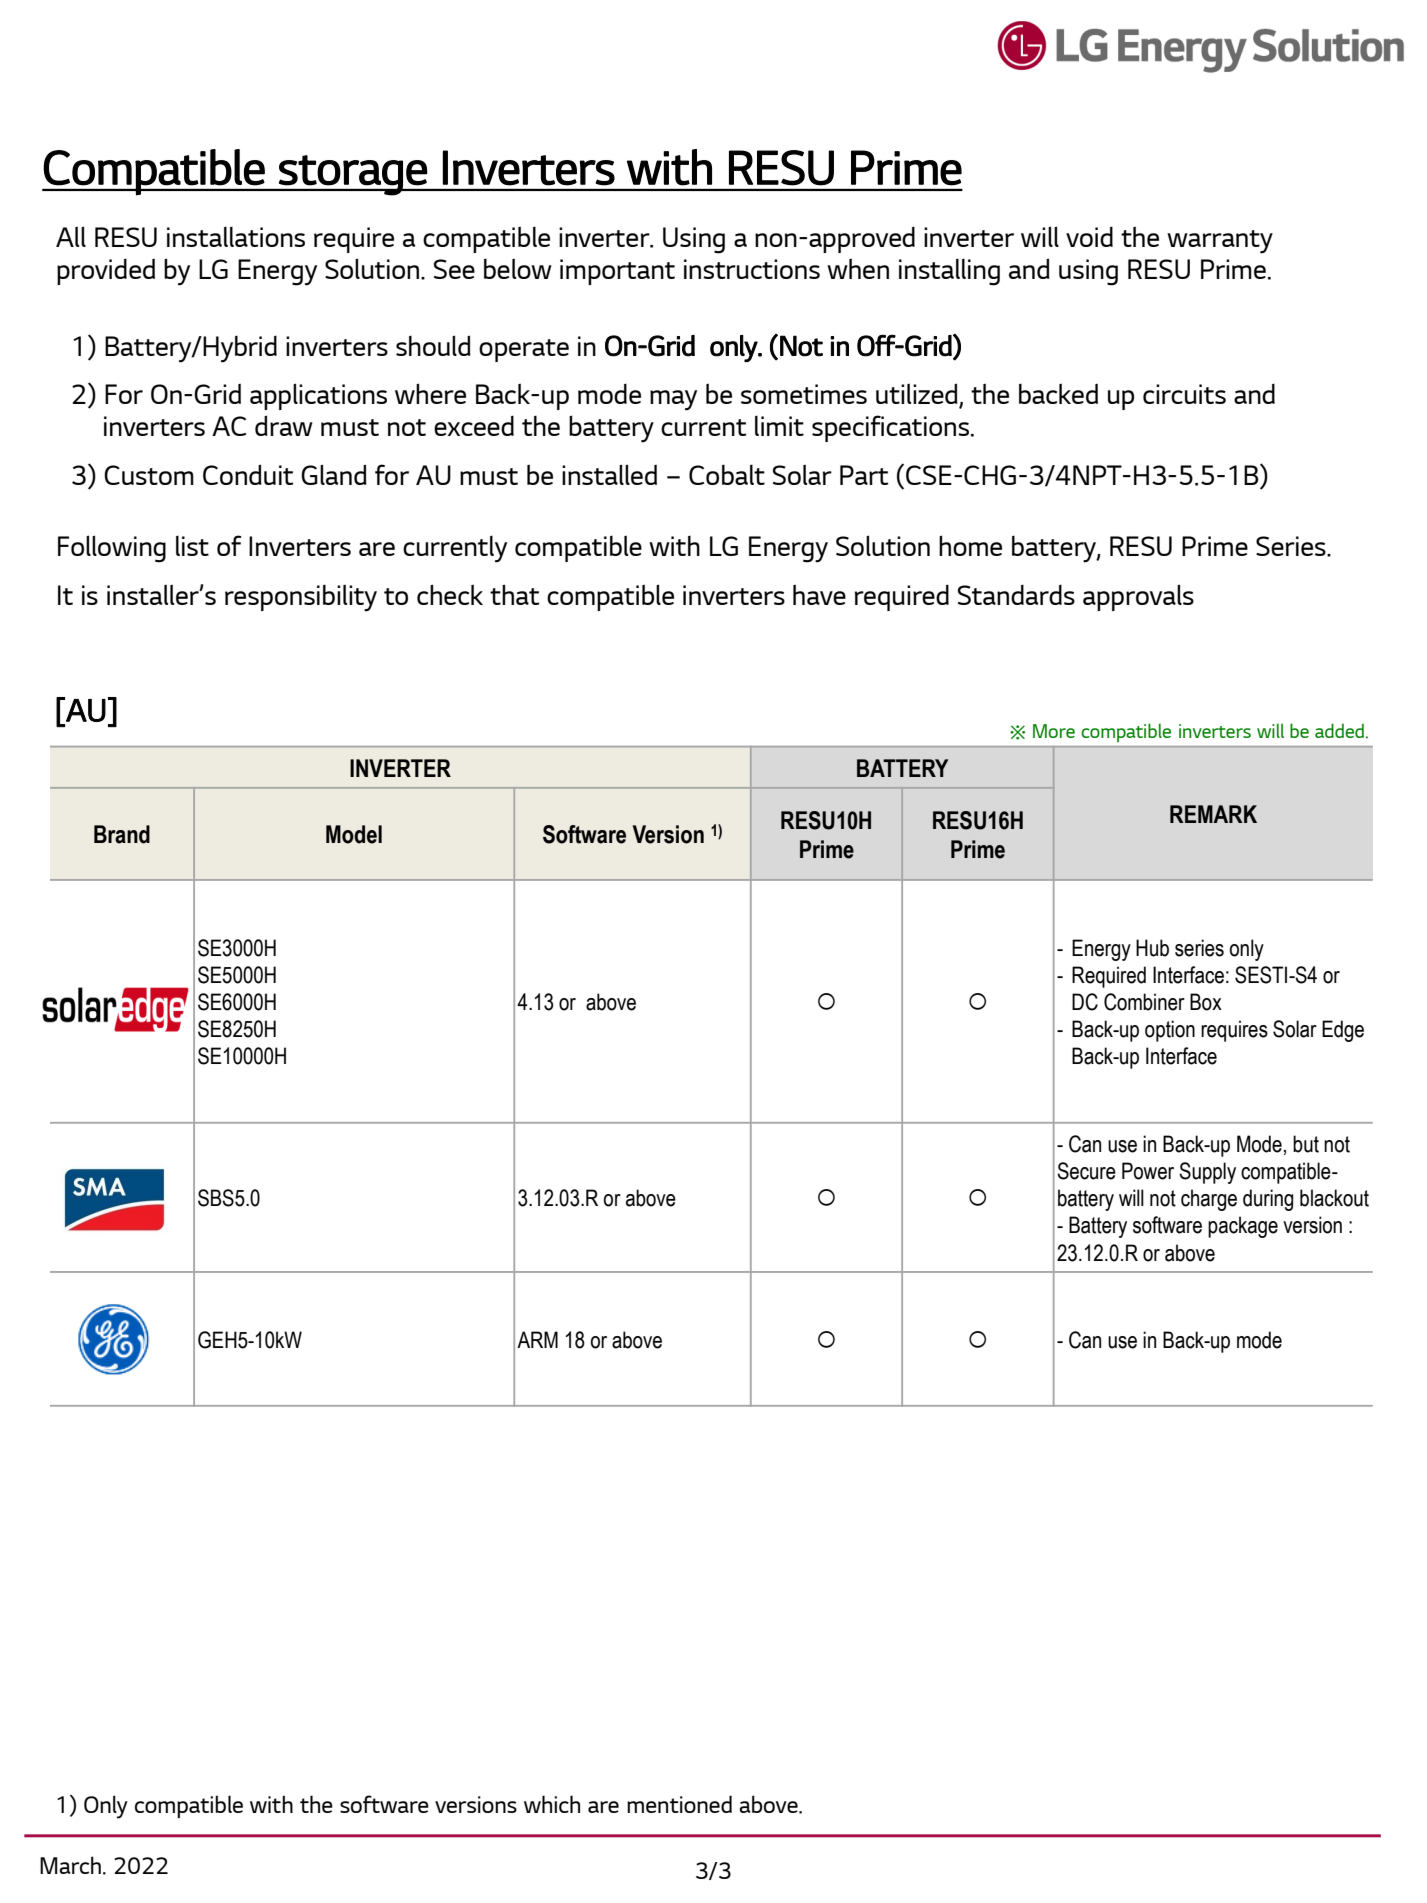  Describe the element at coordinates (752, 269) in the screenshot. I see `instructions` at that location.
